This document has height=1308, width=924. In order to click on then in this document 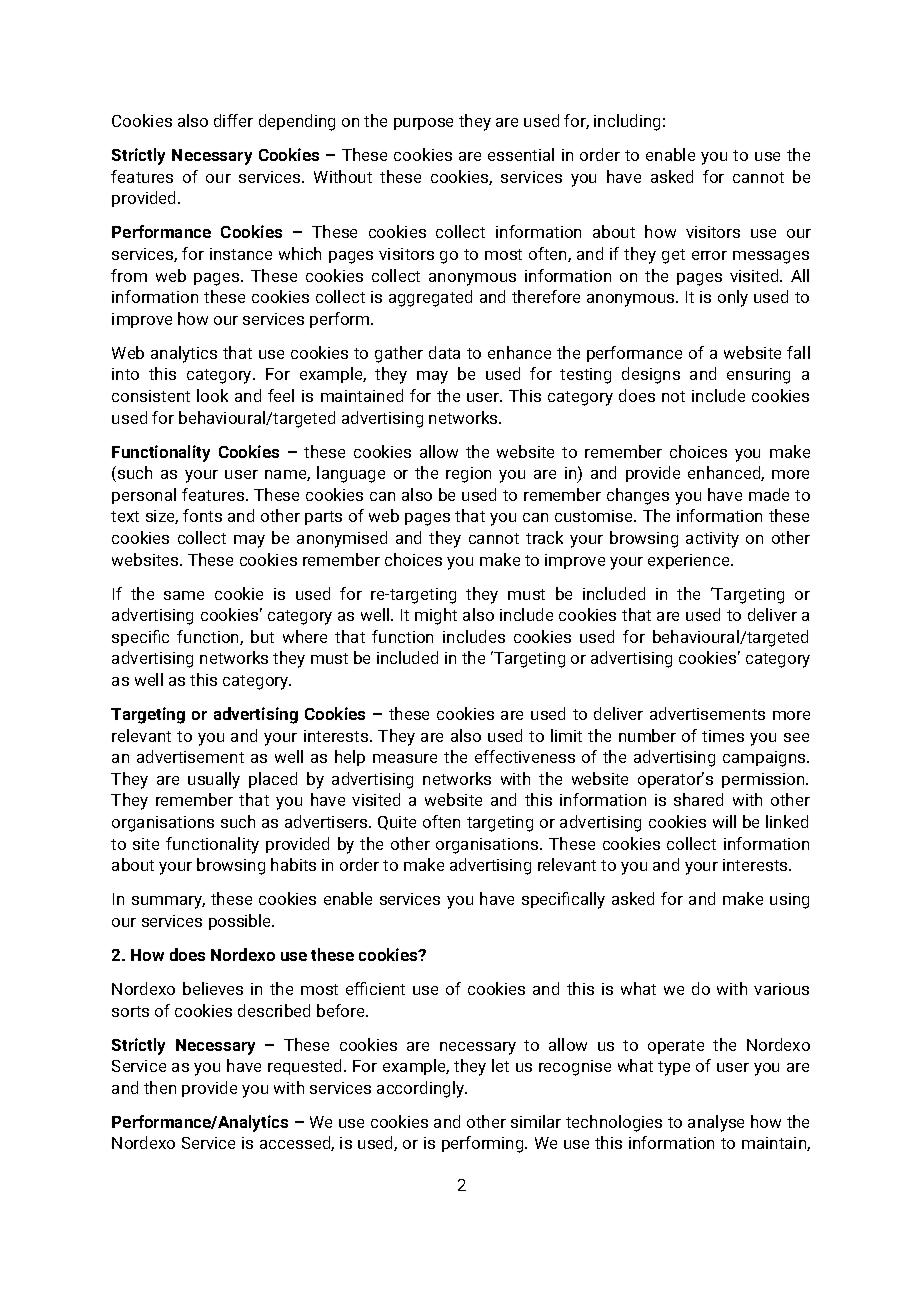, I will do `click(160, 1087)`.
